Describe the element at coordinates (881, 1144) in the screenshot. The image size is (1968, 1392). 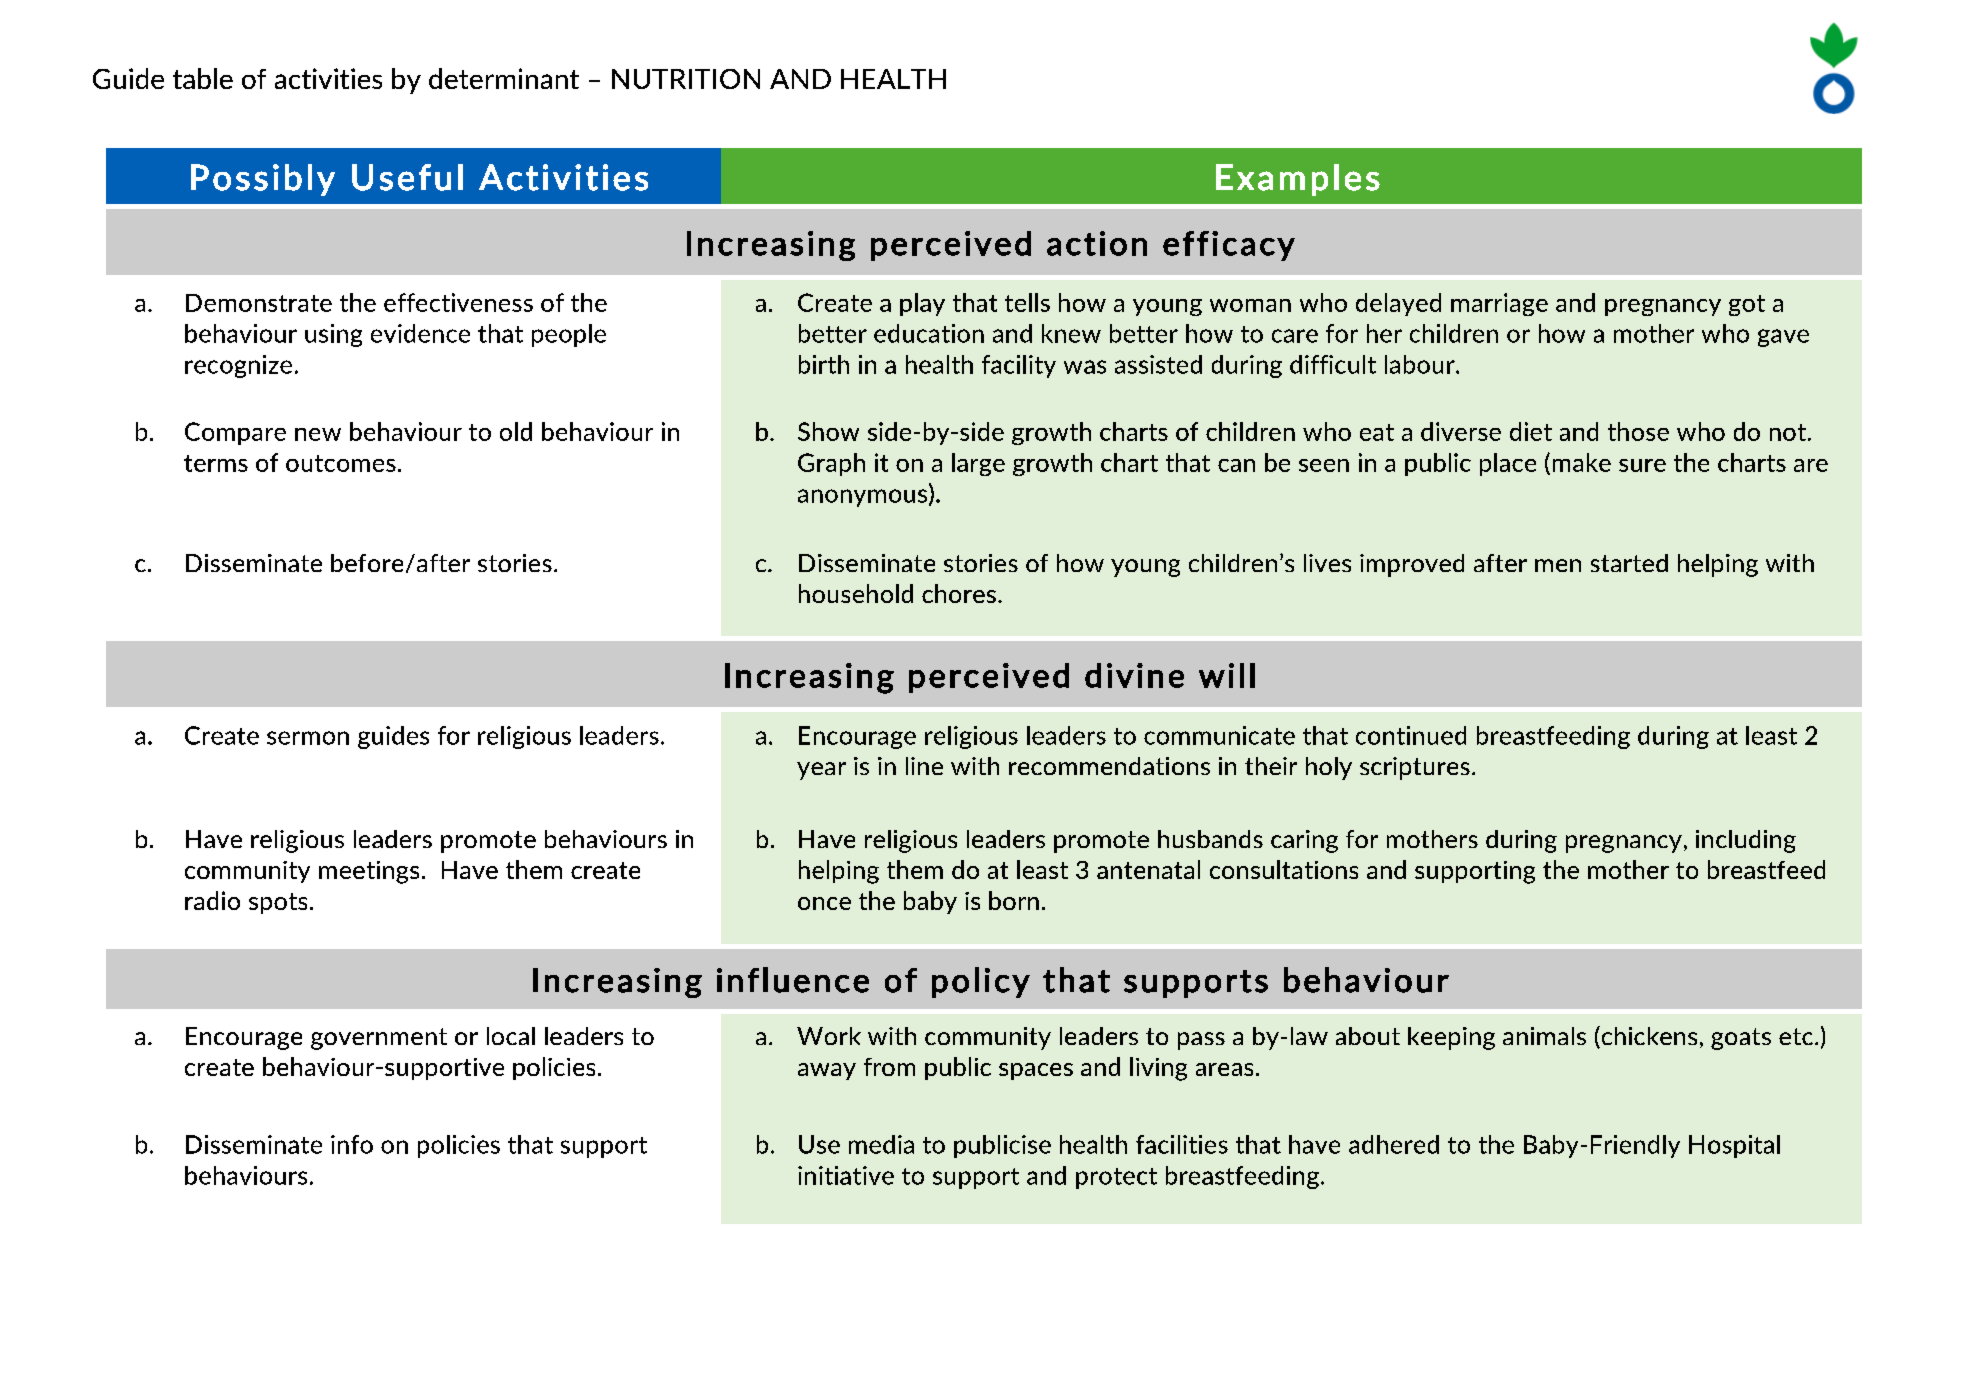
I see `media` at that location.
